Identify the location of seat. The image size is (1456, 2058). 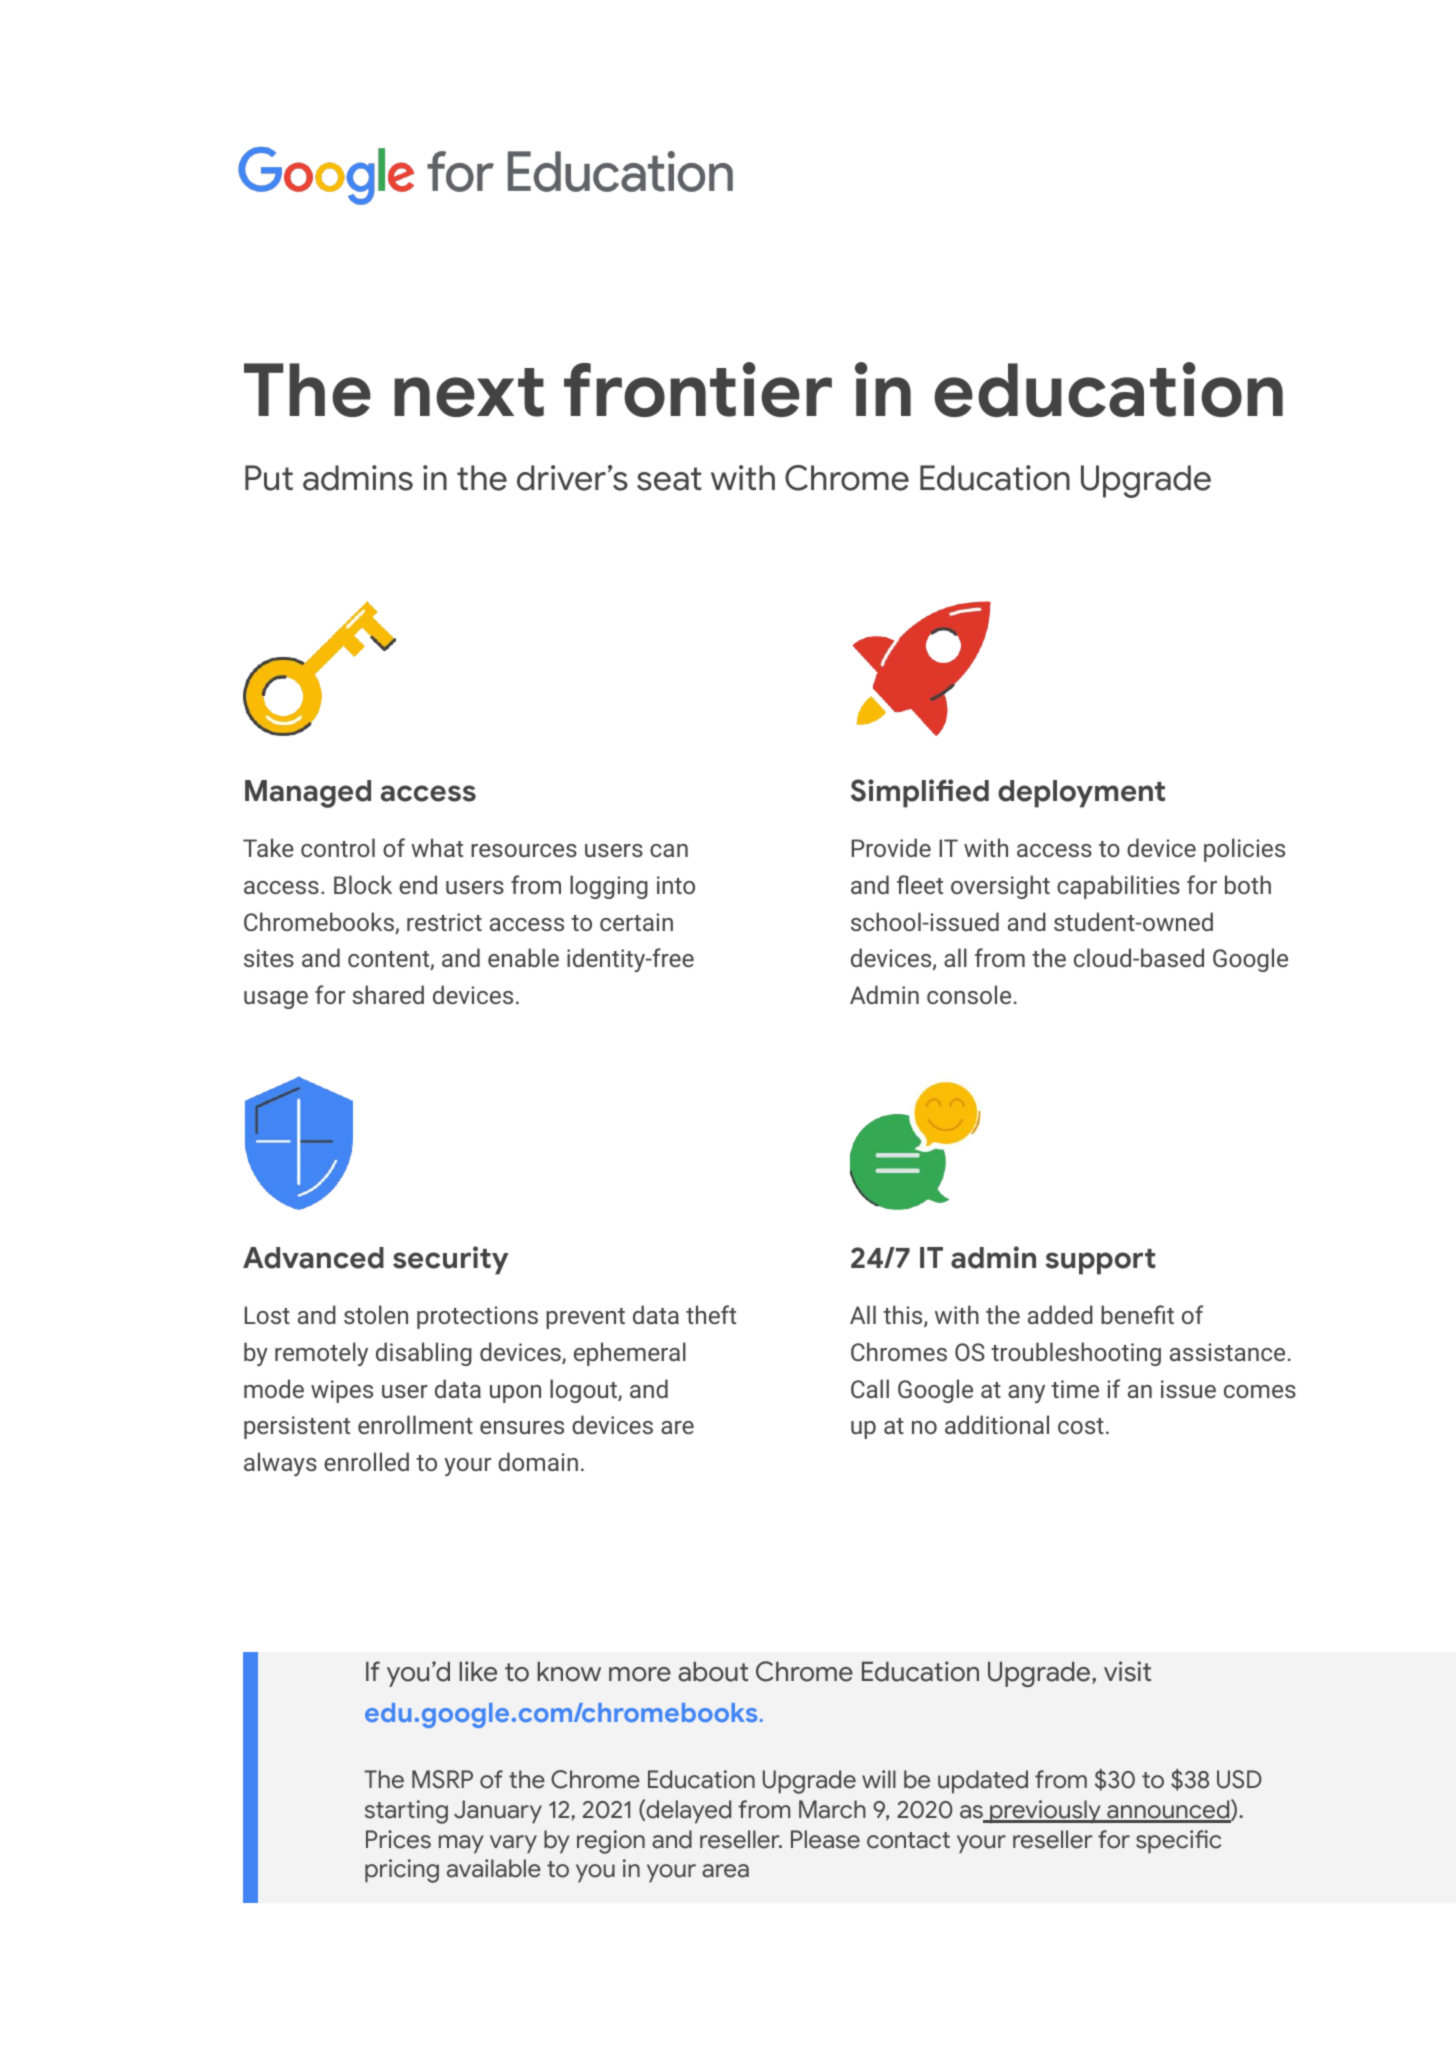
(669, 479).
